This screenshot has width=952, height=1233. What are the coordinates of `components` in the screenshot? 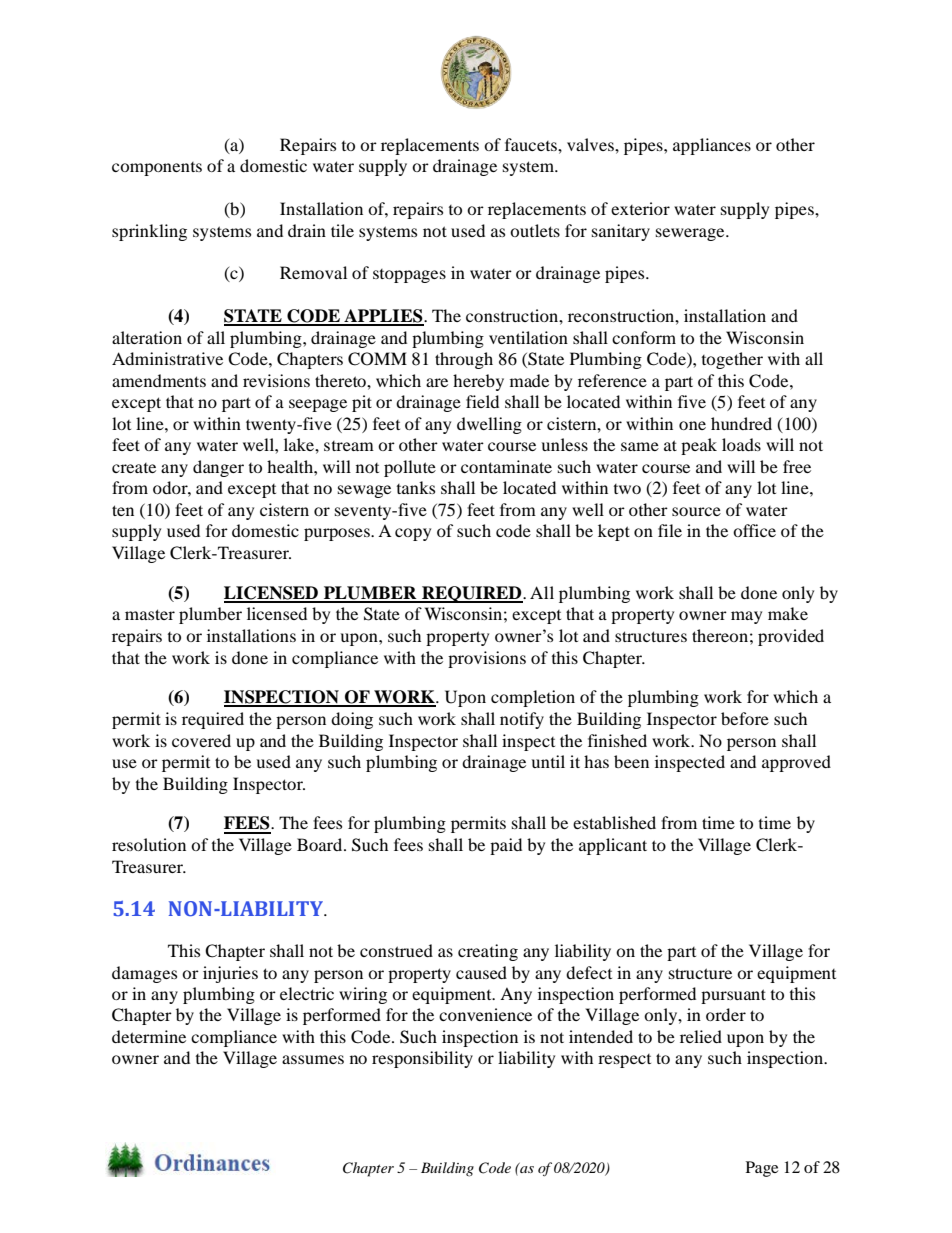 It's located at (157, 169).
